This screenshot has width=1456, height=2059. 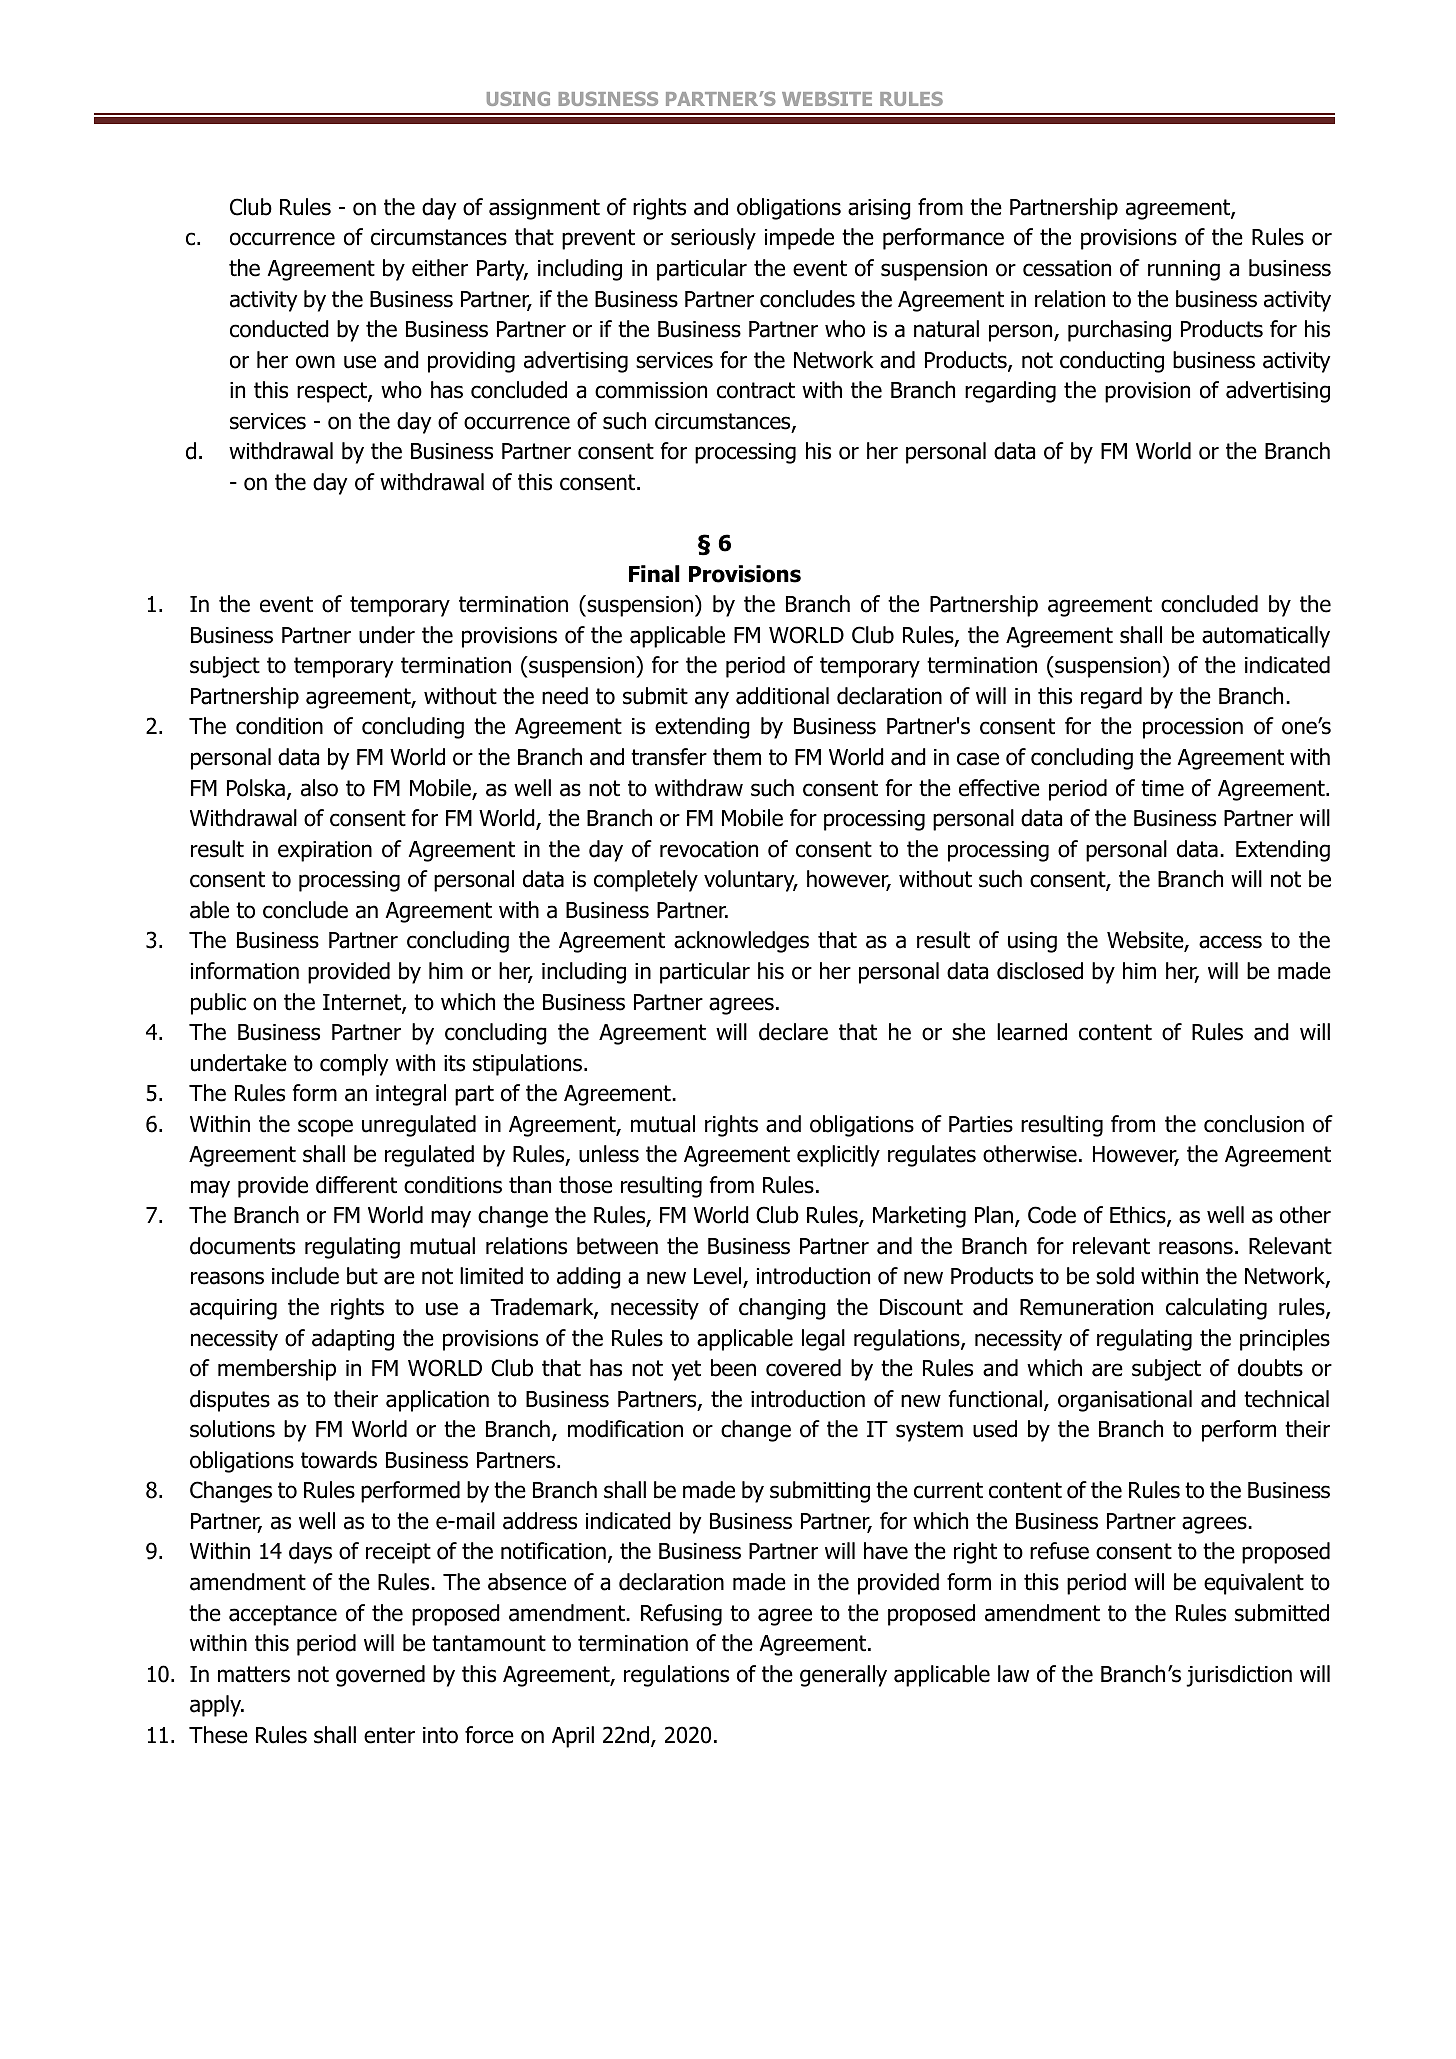 I want to click on running, so click(x=1184, y=270).
